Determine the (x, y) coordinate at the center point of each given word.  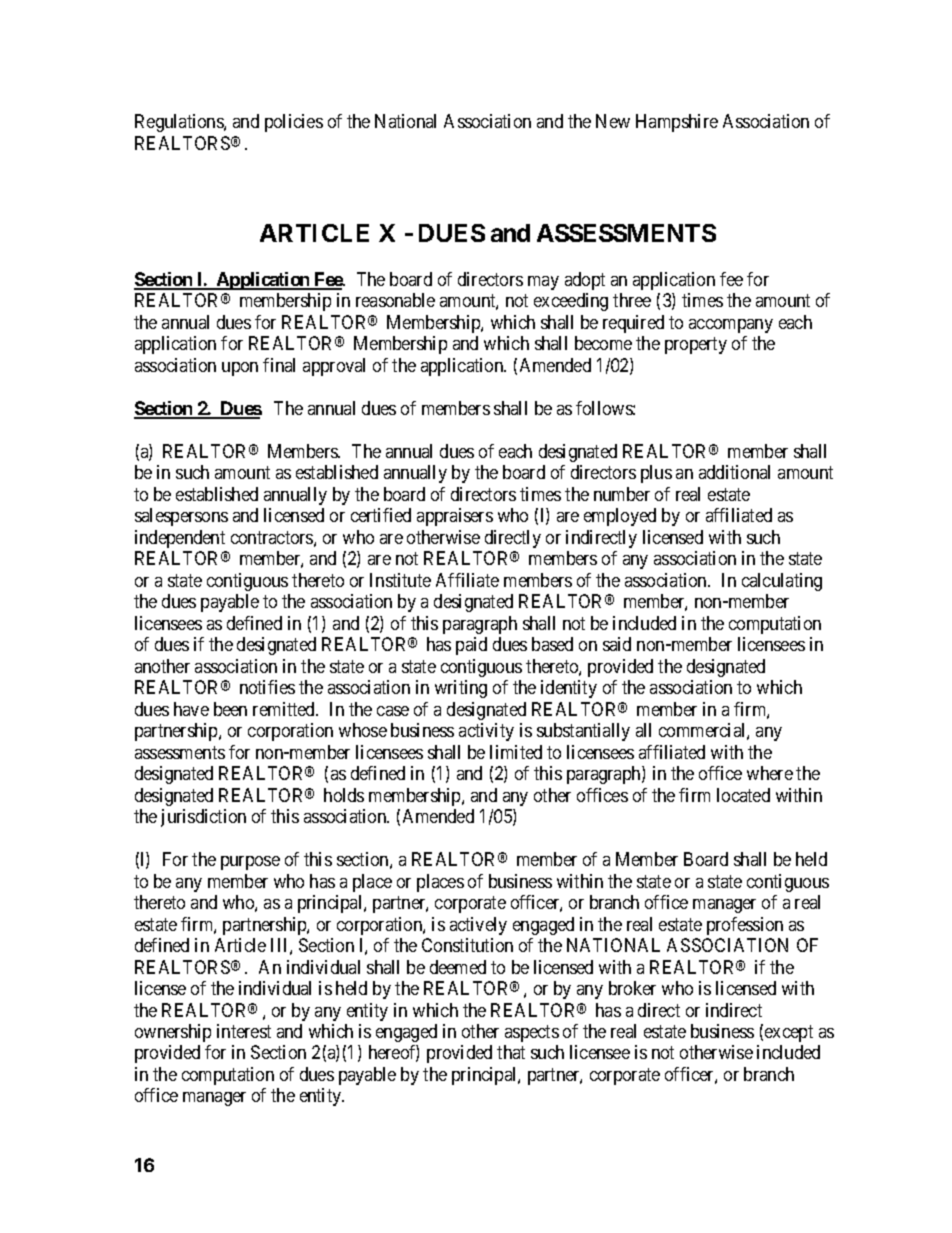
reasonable (395, 300)
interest (244, 1031)
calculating (782, 582)
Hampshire (677, 123)
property (696, 346)
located (743, 795)
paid (471, 646)
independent (180, 539)
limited (516, 752)
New (613, 121)
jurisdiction (203, 818)
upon (240, 369)
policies (294, 123)
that (511, 1052)
